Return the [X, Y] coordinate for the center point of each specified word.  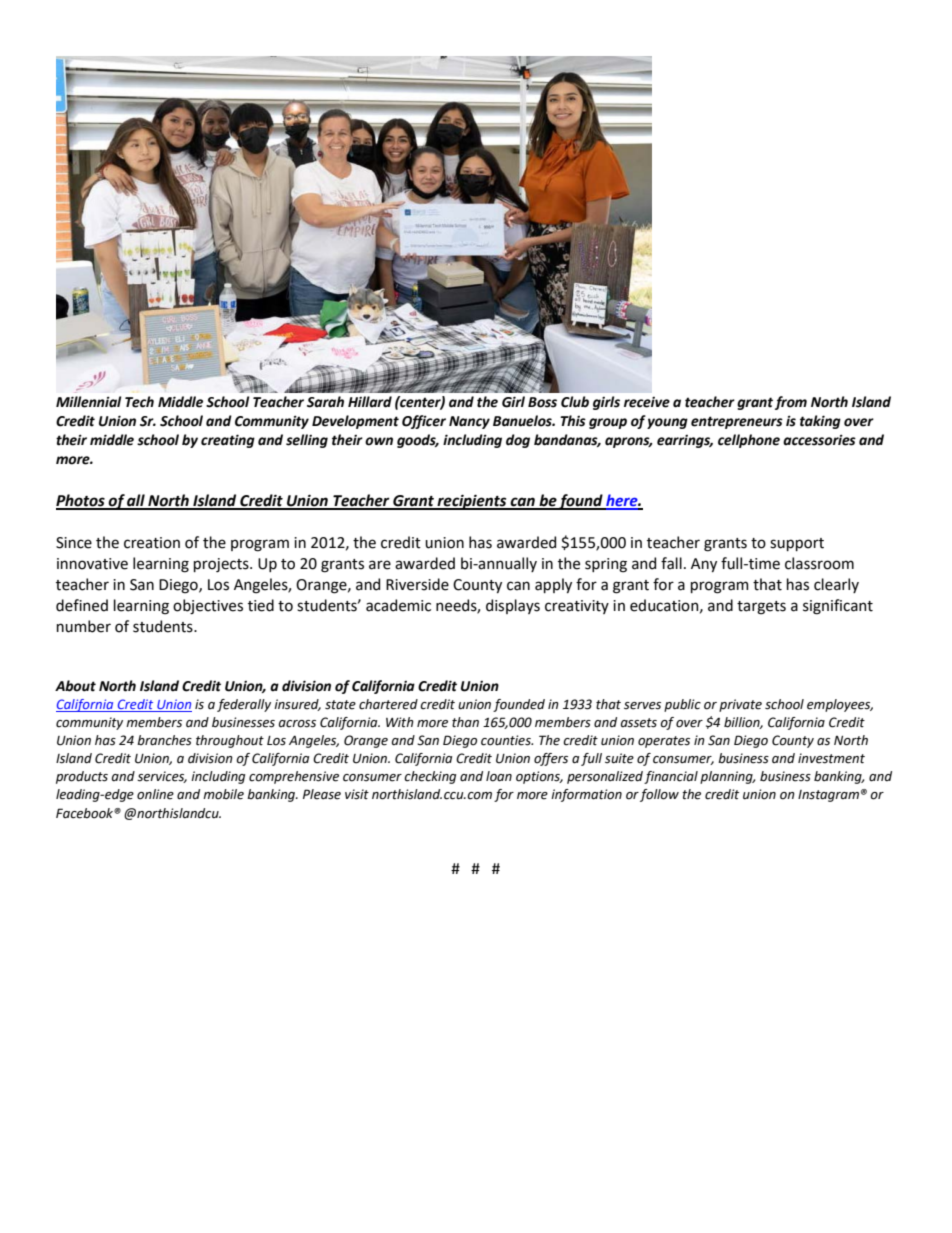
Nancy [469, 422]
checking [430, 777]
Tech [139, 402]
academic [398, 605]
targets [761, 608]
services [162, 777]
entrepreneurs [737, 422]
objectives [208, 606]
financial [671, 777]
